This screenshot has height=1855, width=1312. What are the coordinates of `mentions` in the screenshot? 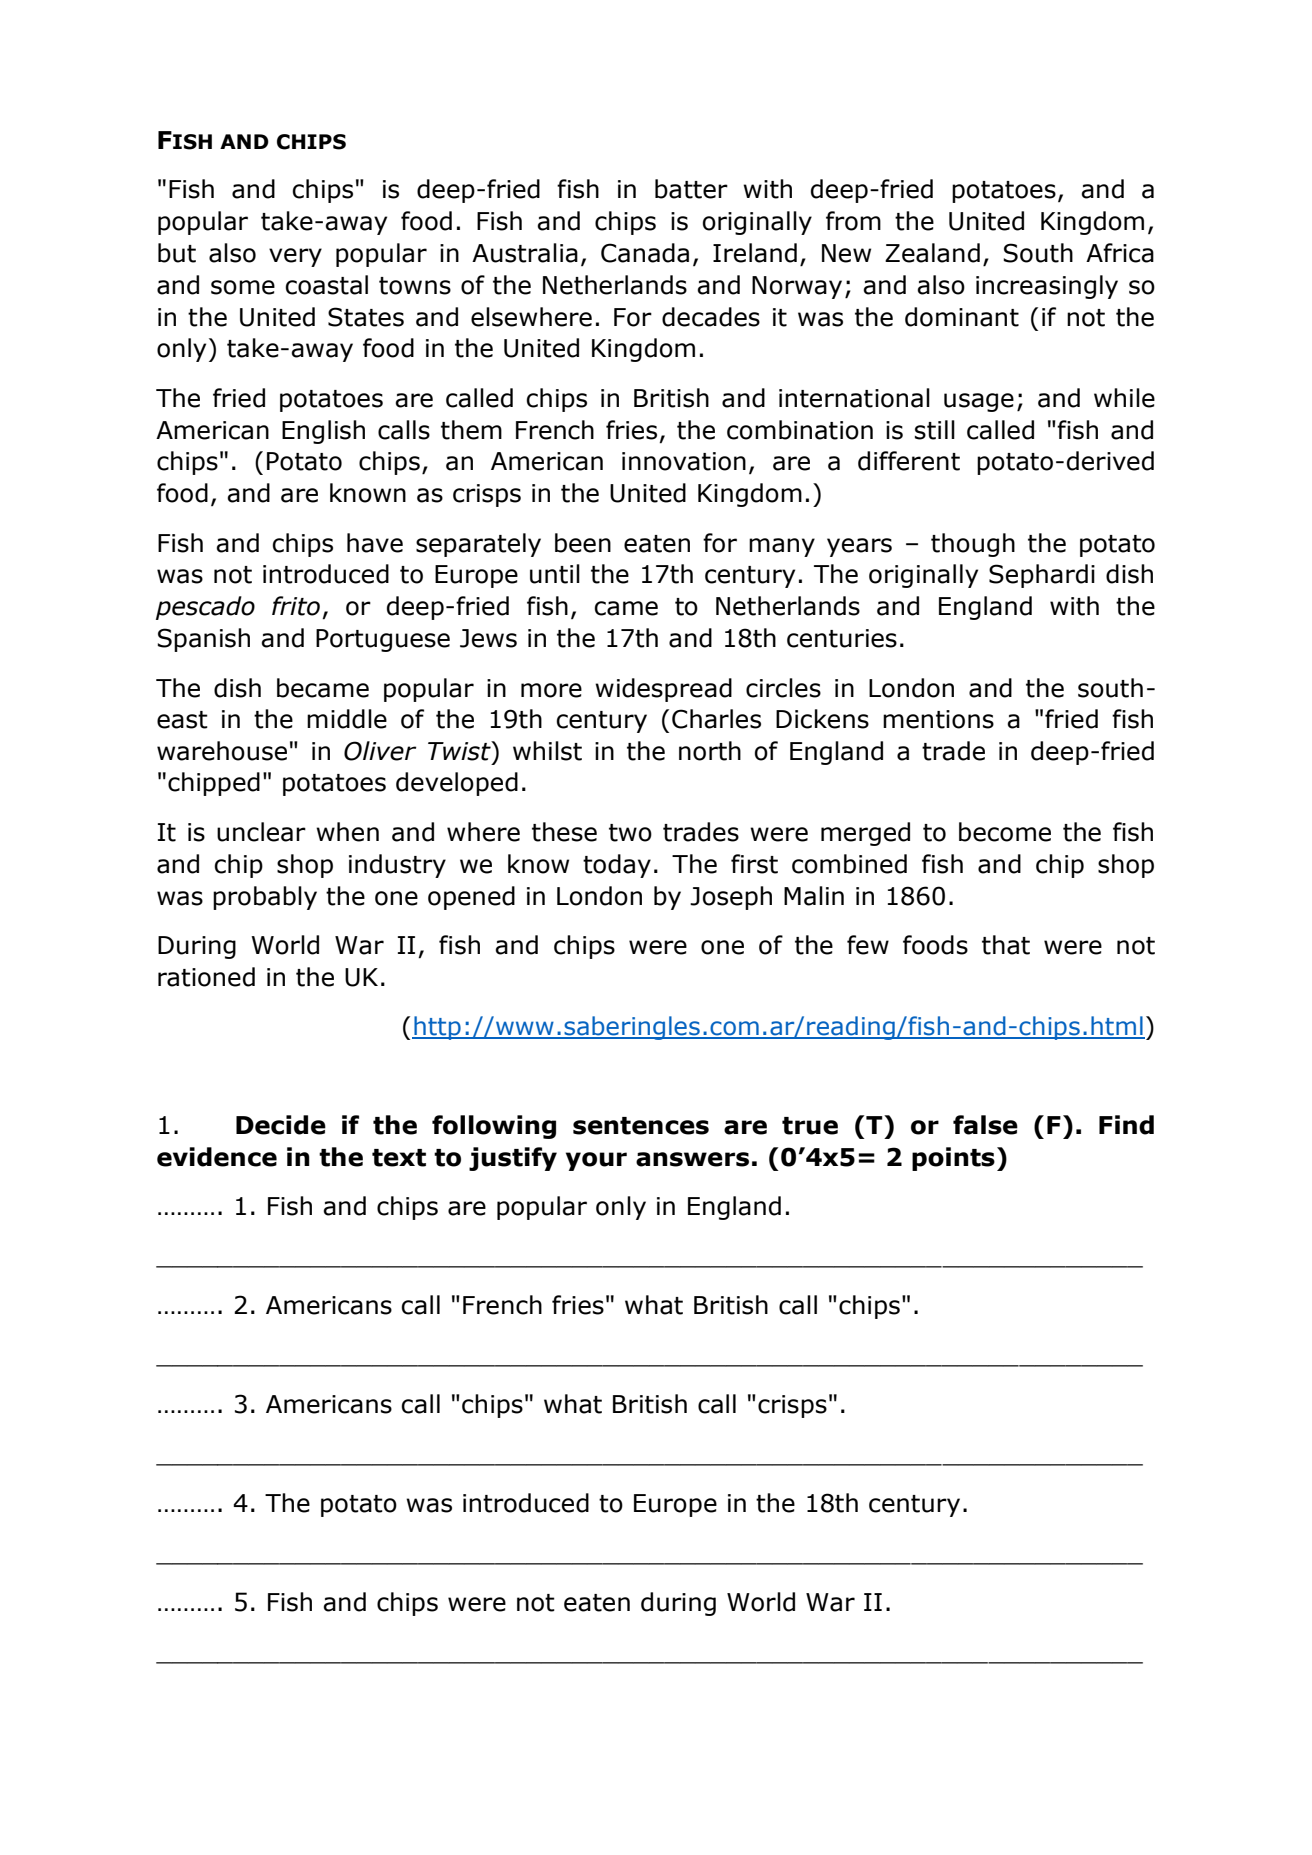 It's located at (938, 719).
